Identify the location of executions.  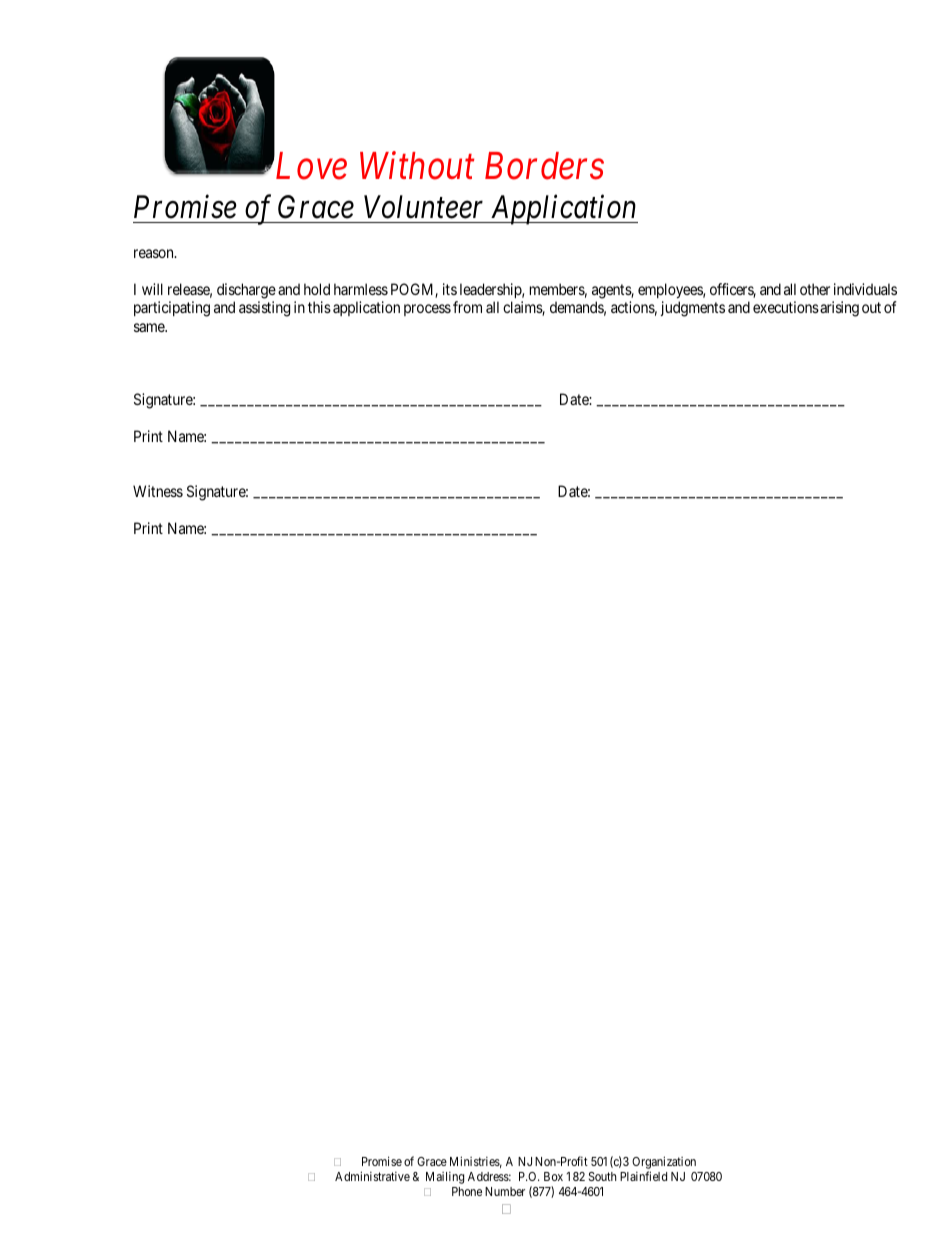
(786, 307).
